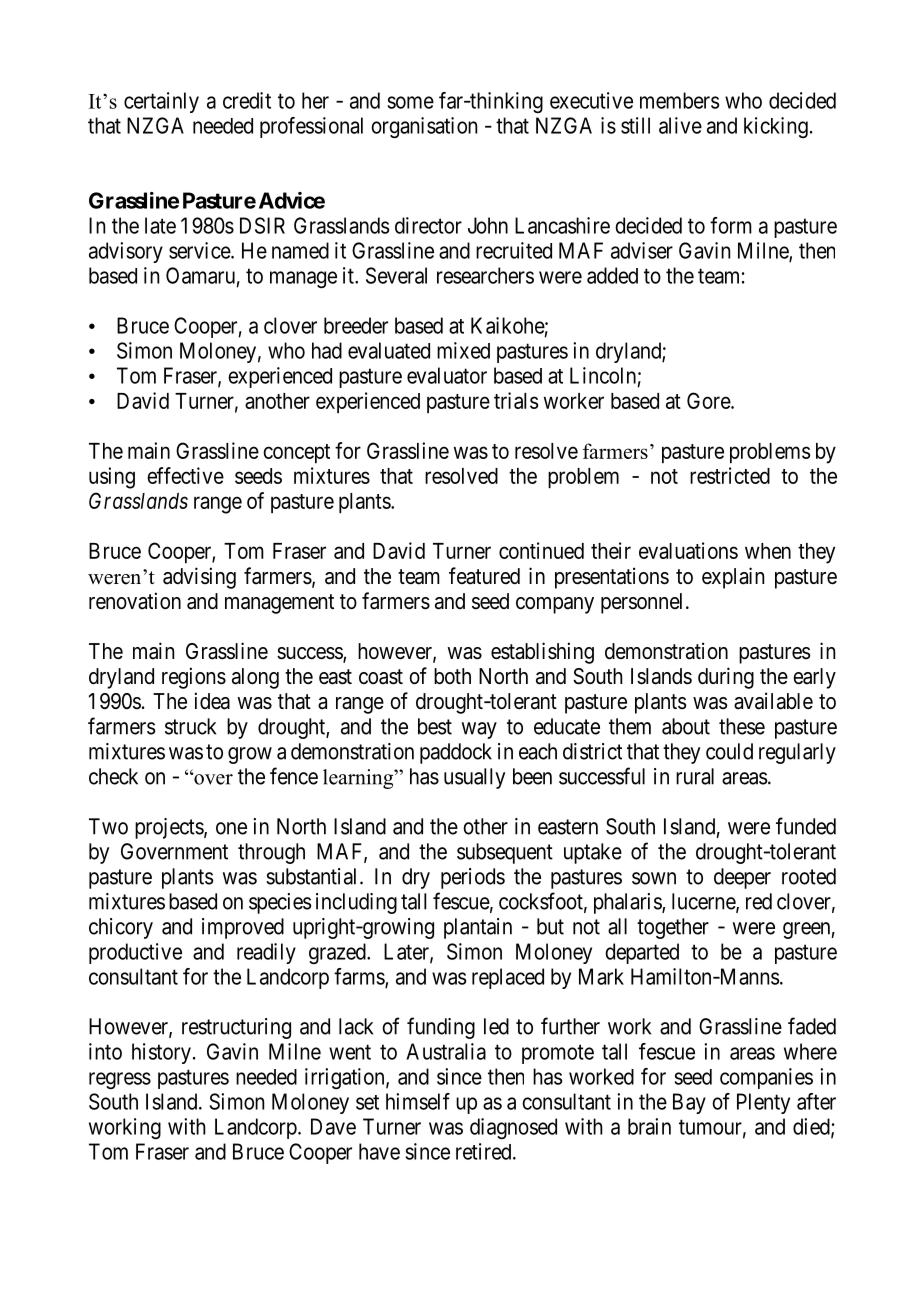  What do you see at coordinates (120, 1080) in the screenshot?
I see `regress` at bounding box center [120, 1080].
